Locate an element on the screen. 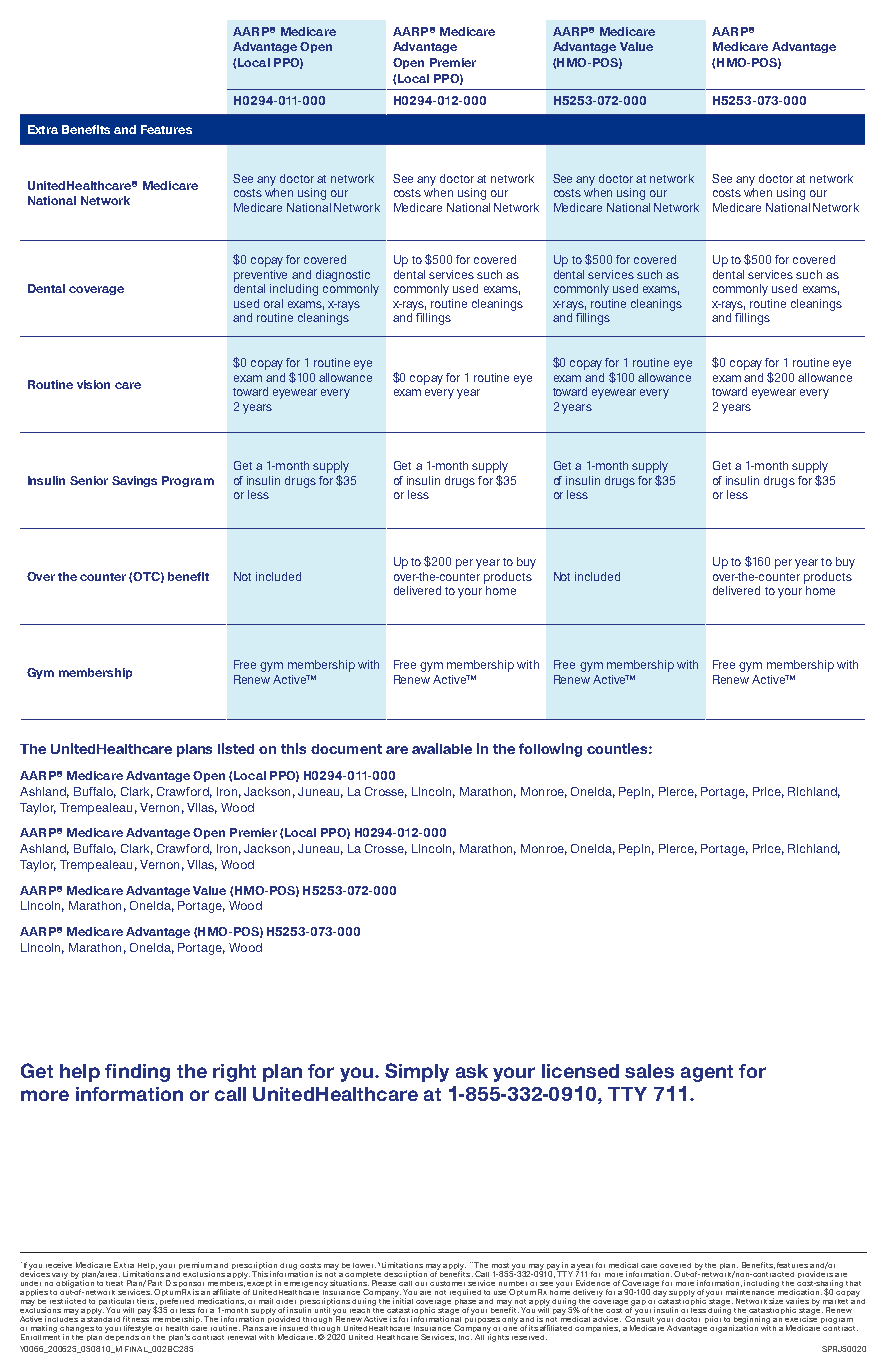 This screenshot has height=1372, width=887. vision is located at coordinates (93, 384).
